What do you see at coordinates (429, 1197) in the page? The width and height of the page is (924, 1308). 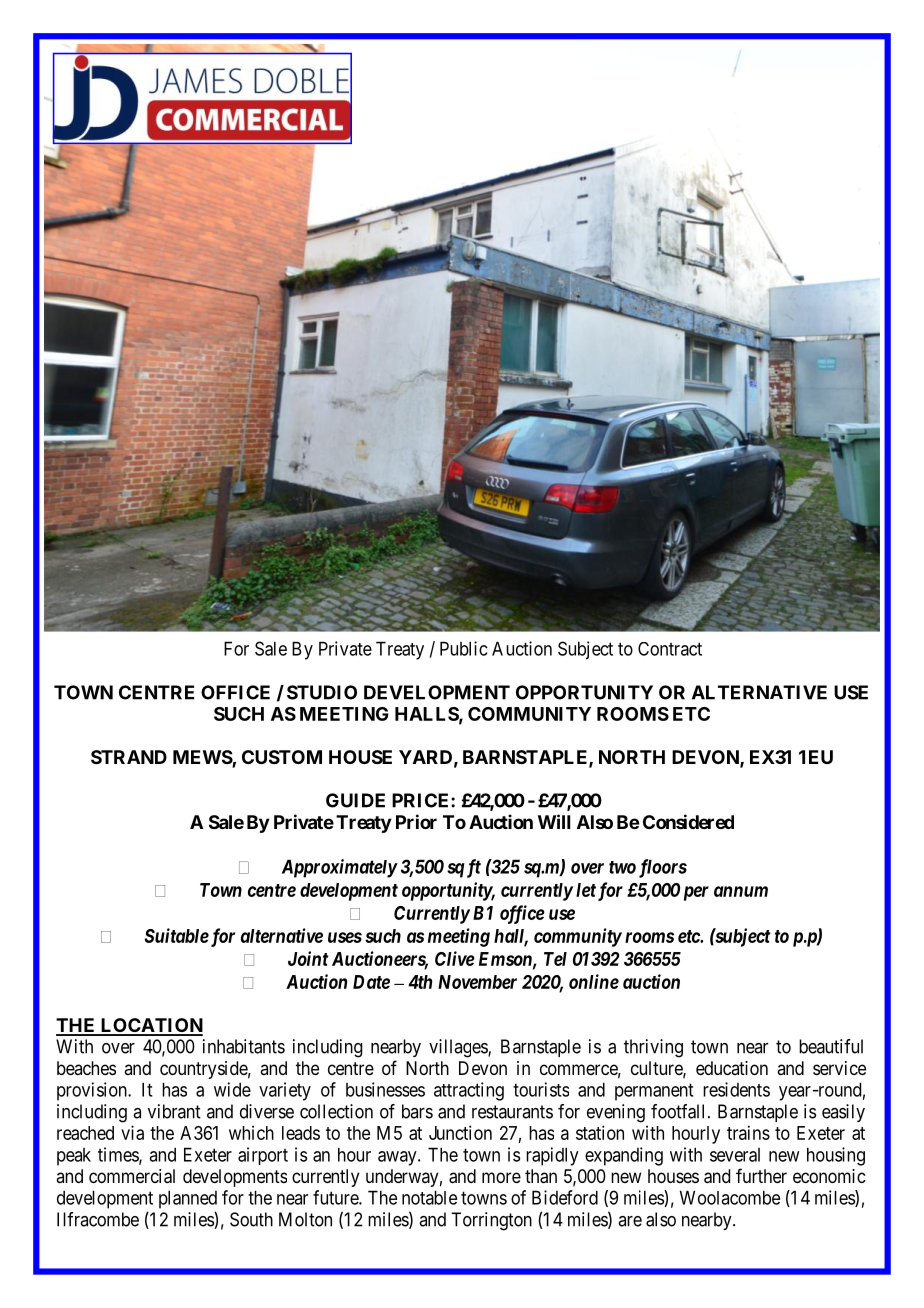 I see `notable` at bounding box center [429, 1197].
